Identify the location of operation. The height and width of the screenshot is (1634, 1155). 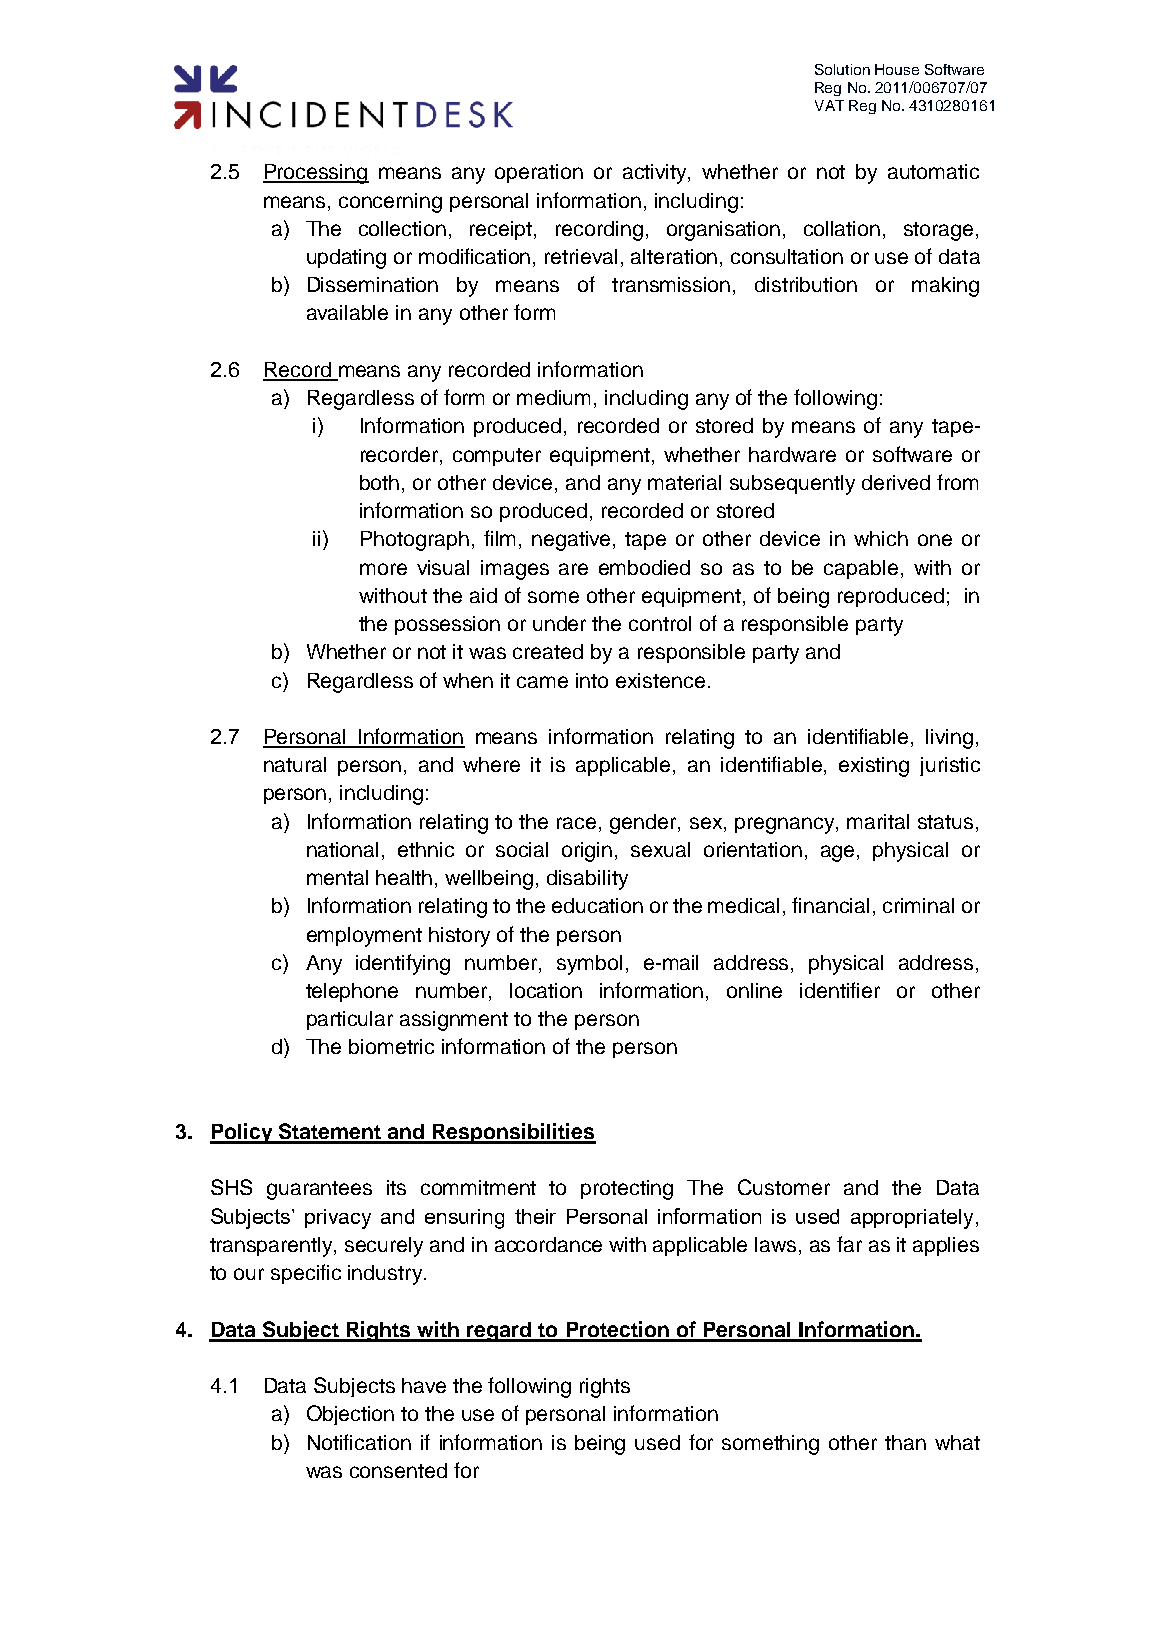
(539, 173).
